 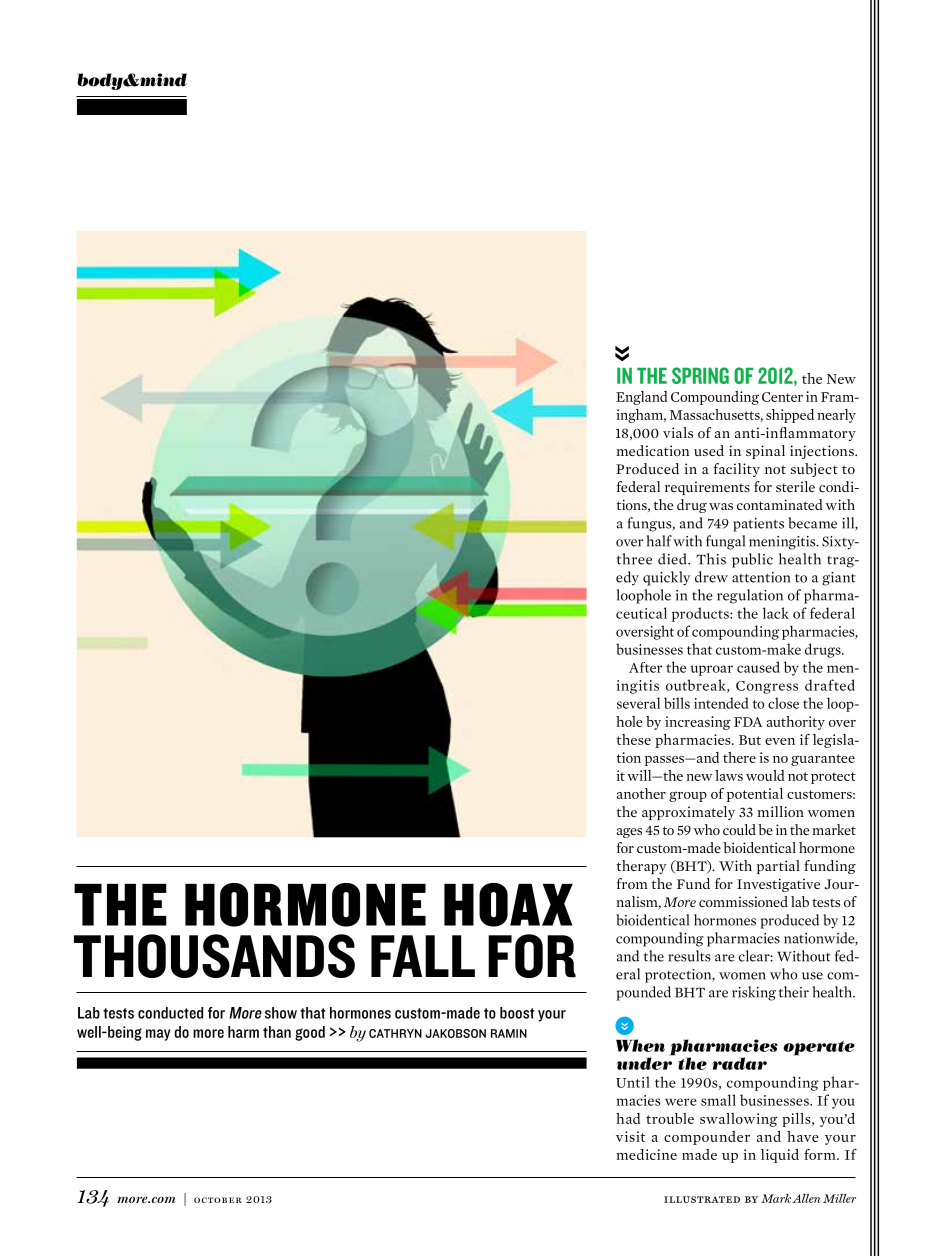 What do you see at coordinates (641, 793) in the page?
I see `another` at bounding box center [641, 793].
